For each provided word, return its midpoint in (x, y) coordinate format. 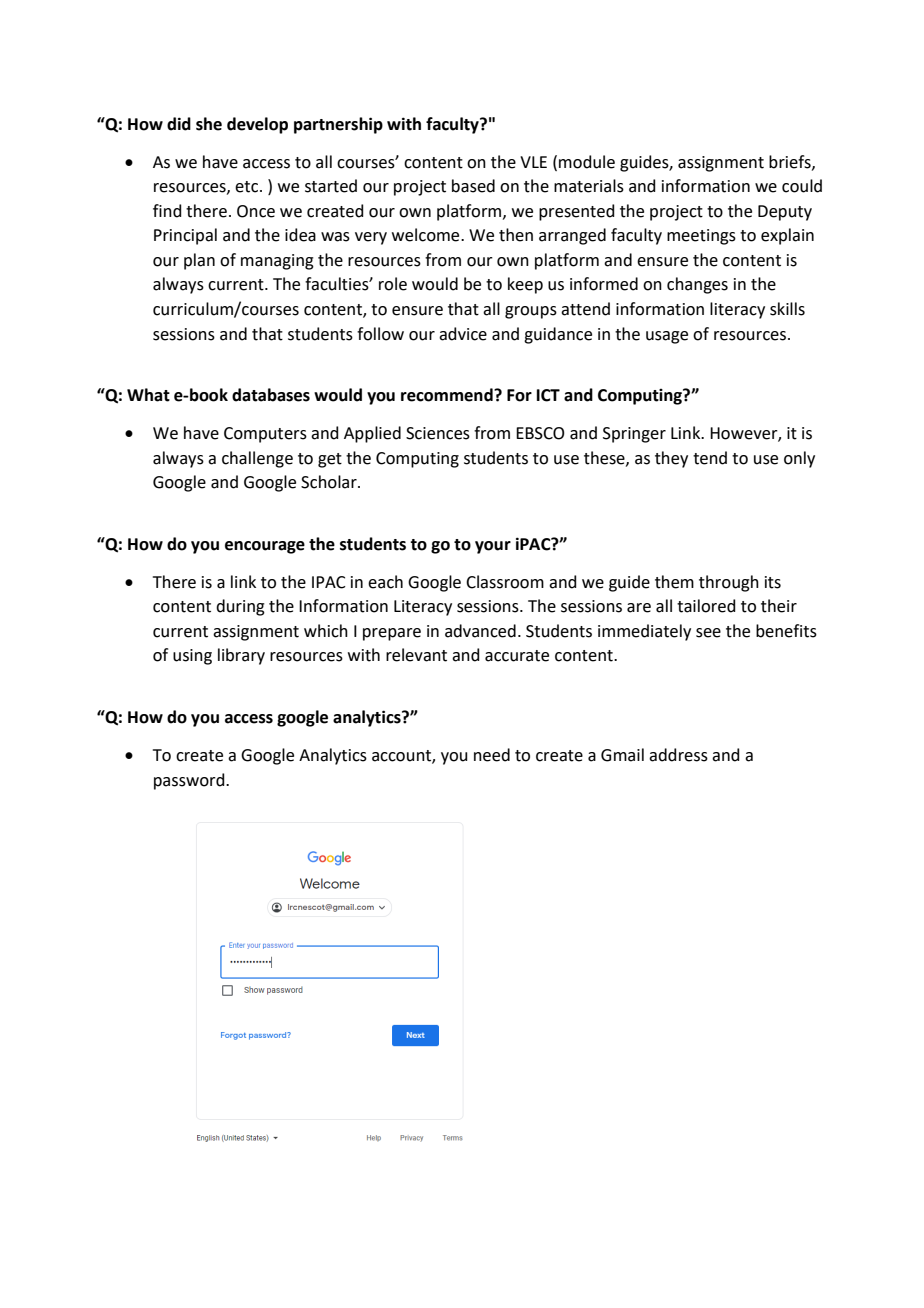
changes (697, 285)
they (671, 459)
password (190, 781)
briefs (791, 162)
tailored (706, 606)
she (209, 124)
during (240, 607)
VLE (533, 162)
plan (199, 261)
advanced (480, 631)
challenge (257, 459)
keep (525, 285)
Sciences (438, 433)
